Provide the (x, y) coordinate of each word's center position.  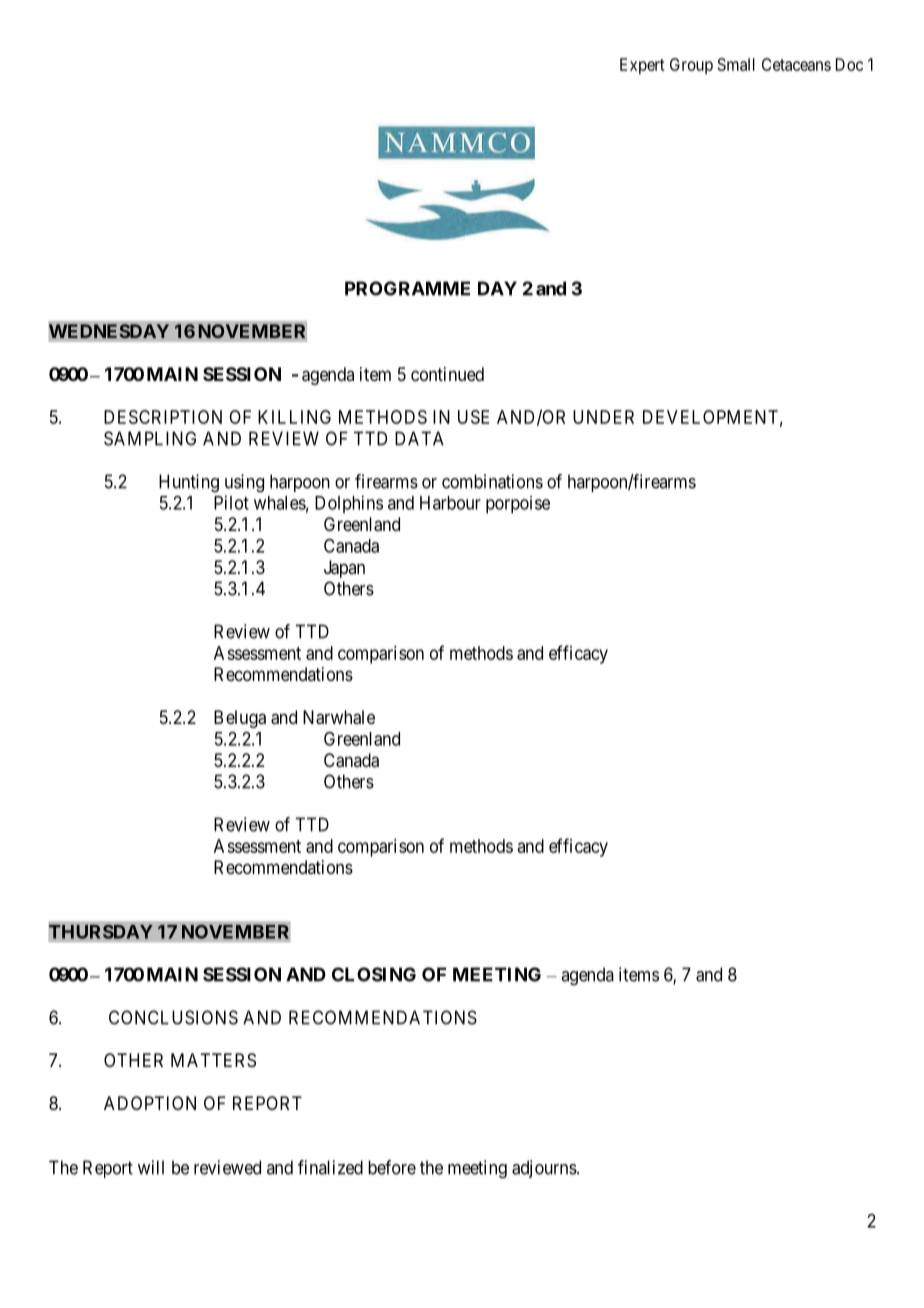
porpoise (518, 505)
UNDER (603, 417)
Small (736, 64)
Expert (642, 66)
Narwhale (339, 717)
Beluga (240, 719)
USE (473, 417)
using (244, 483)
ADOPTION (150, 1103)
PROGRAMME (407, 288)
